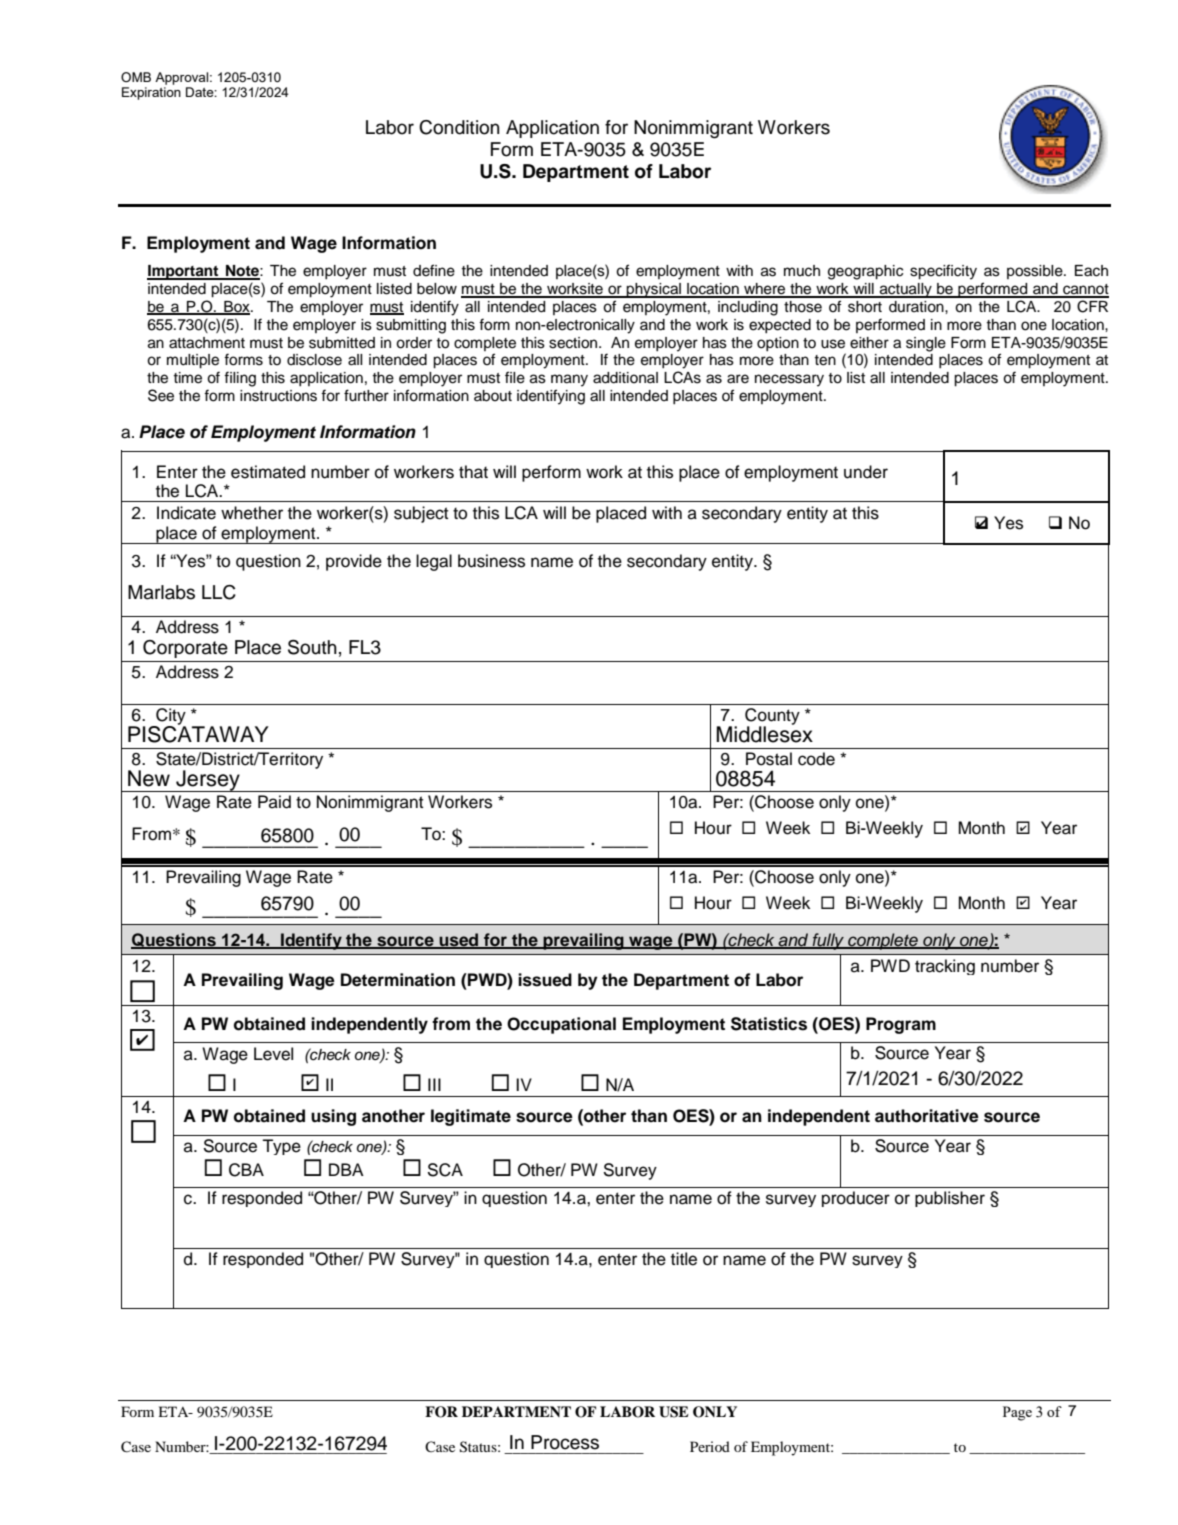 The height and width of the screenshot is (1525, 1178). What do you see at coordinates (459, 127) in the screenshot?
I see `Condition` at bounding box center [459, 127].
